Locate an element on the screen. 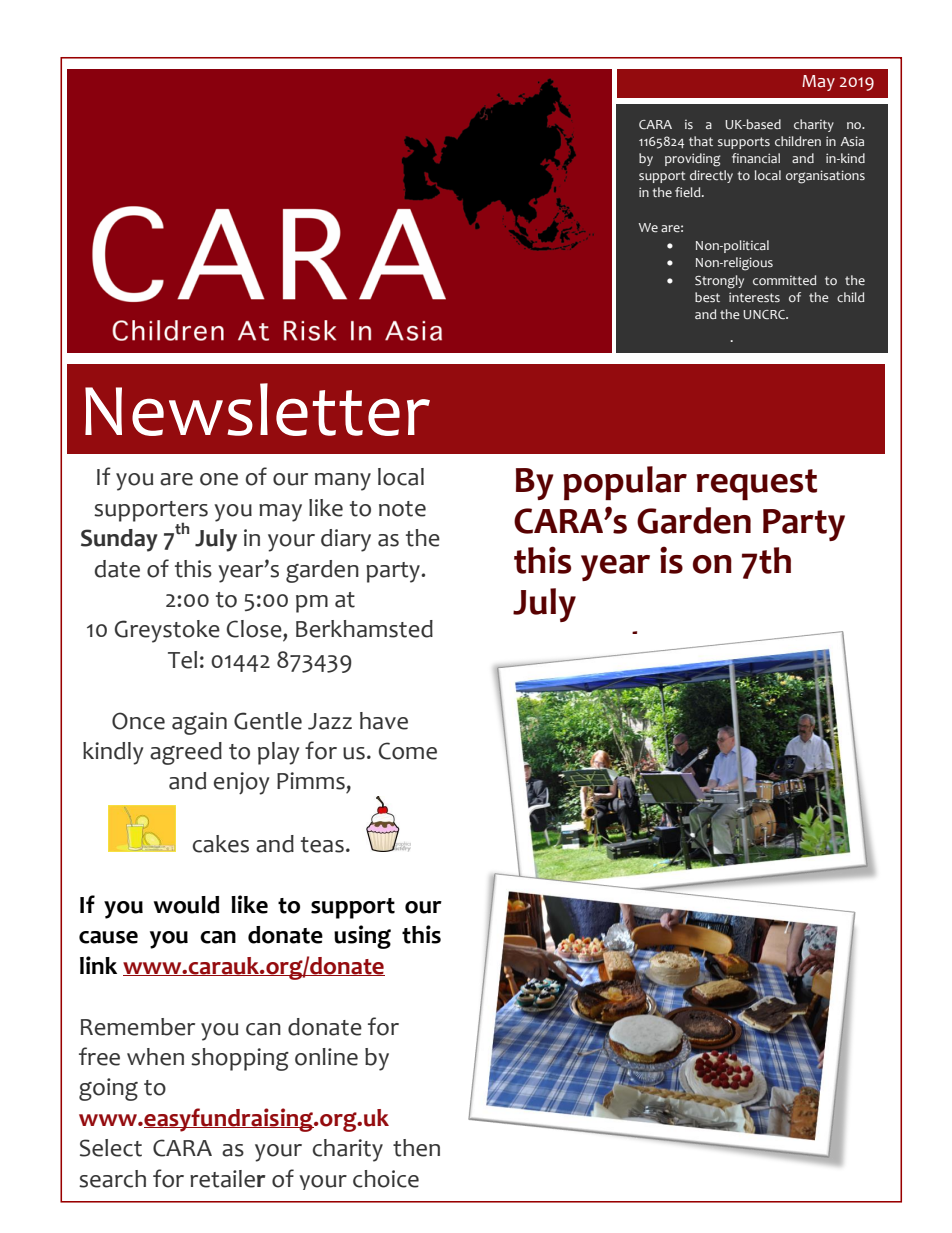  financial is located at coordinates (756, 158).
